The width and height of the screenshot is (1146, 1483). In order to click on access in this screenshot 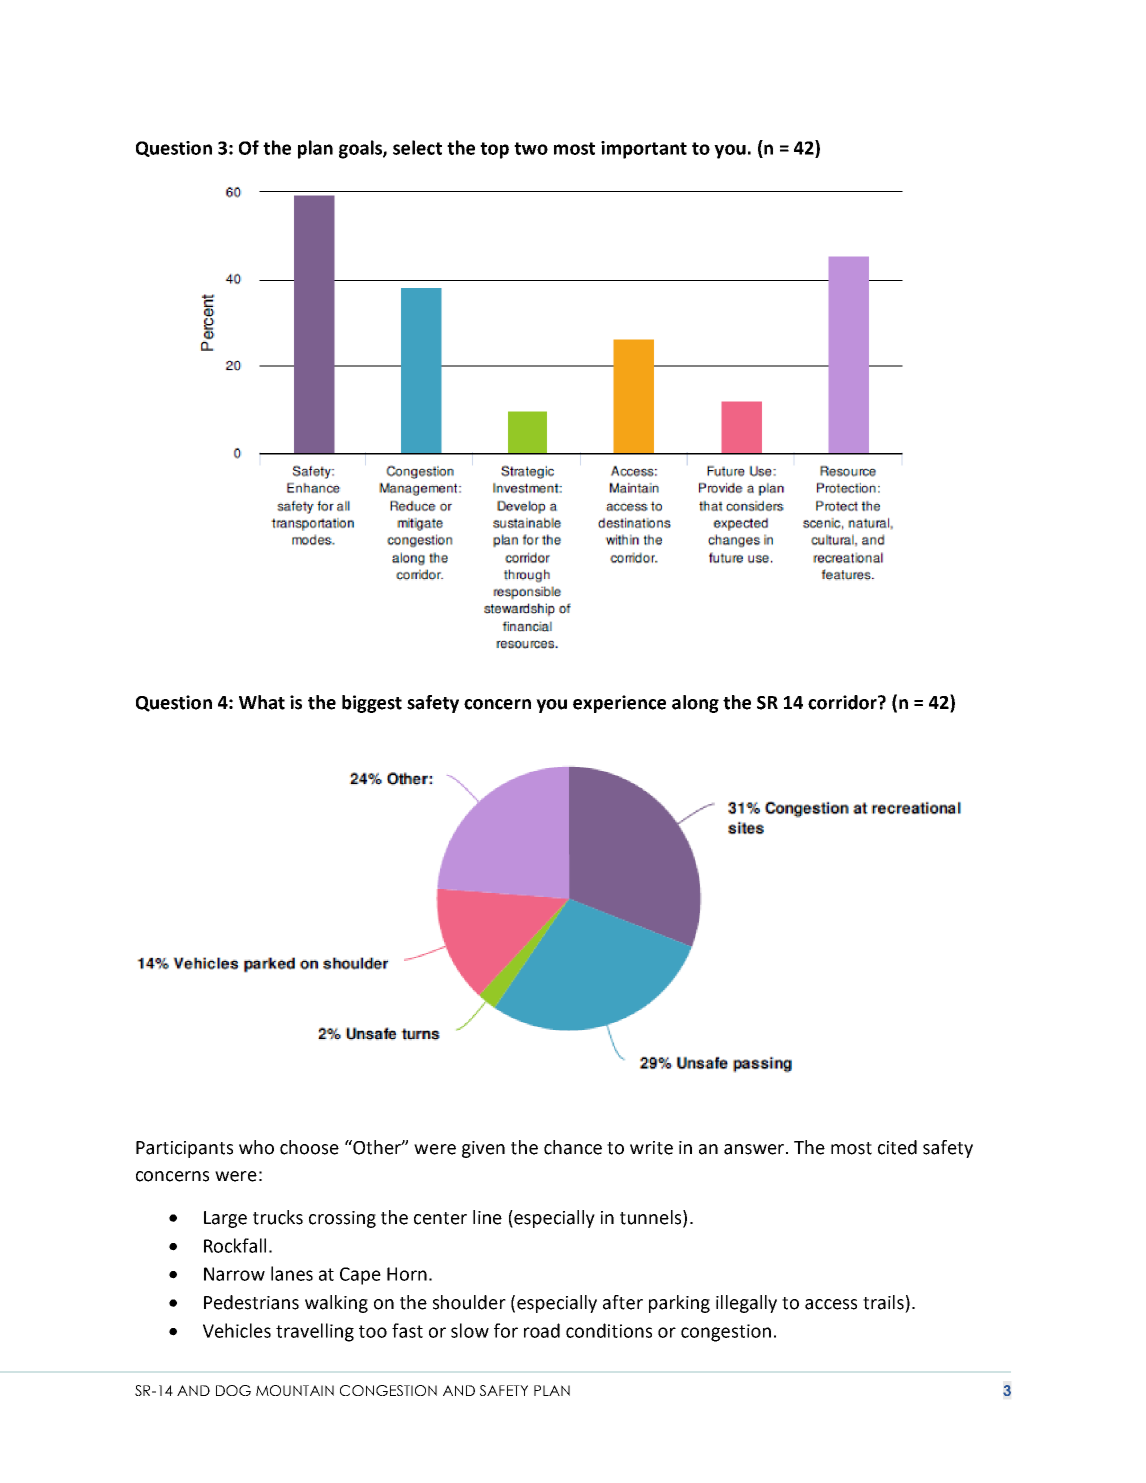, I will do `click(831, 1304)`.
